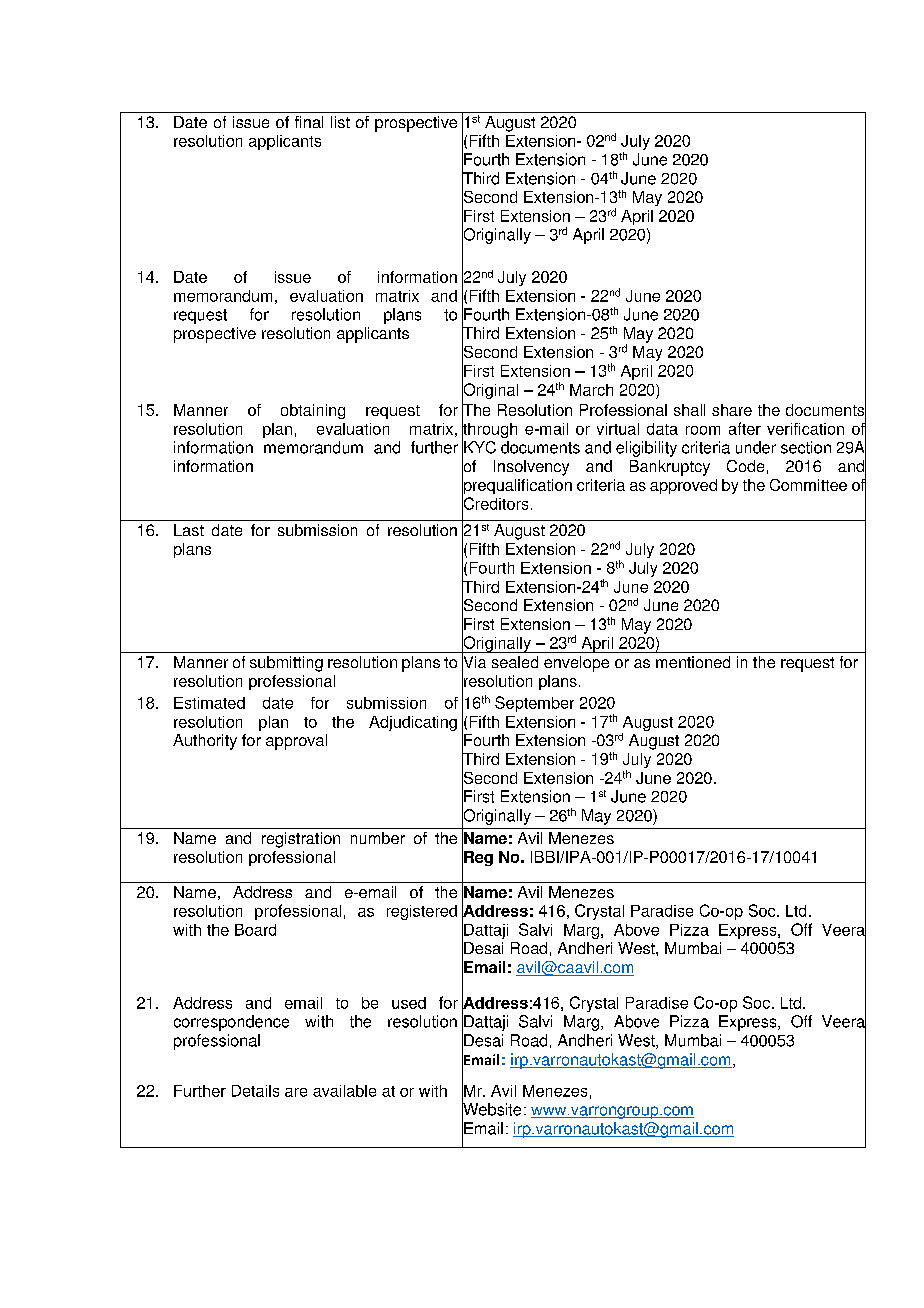 This document has width=924, height=1308. I want to click on used, so click(409, 1003).
